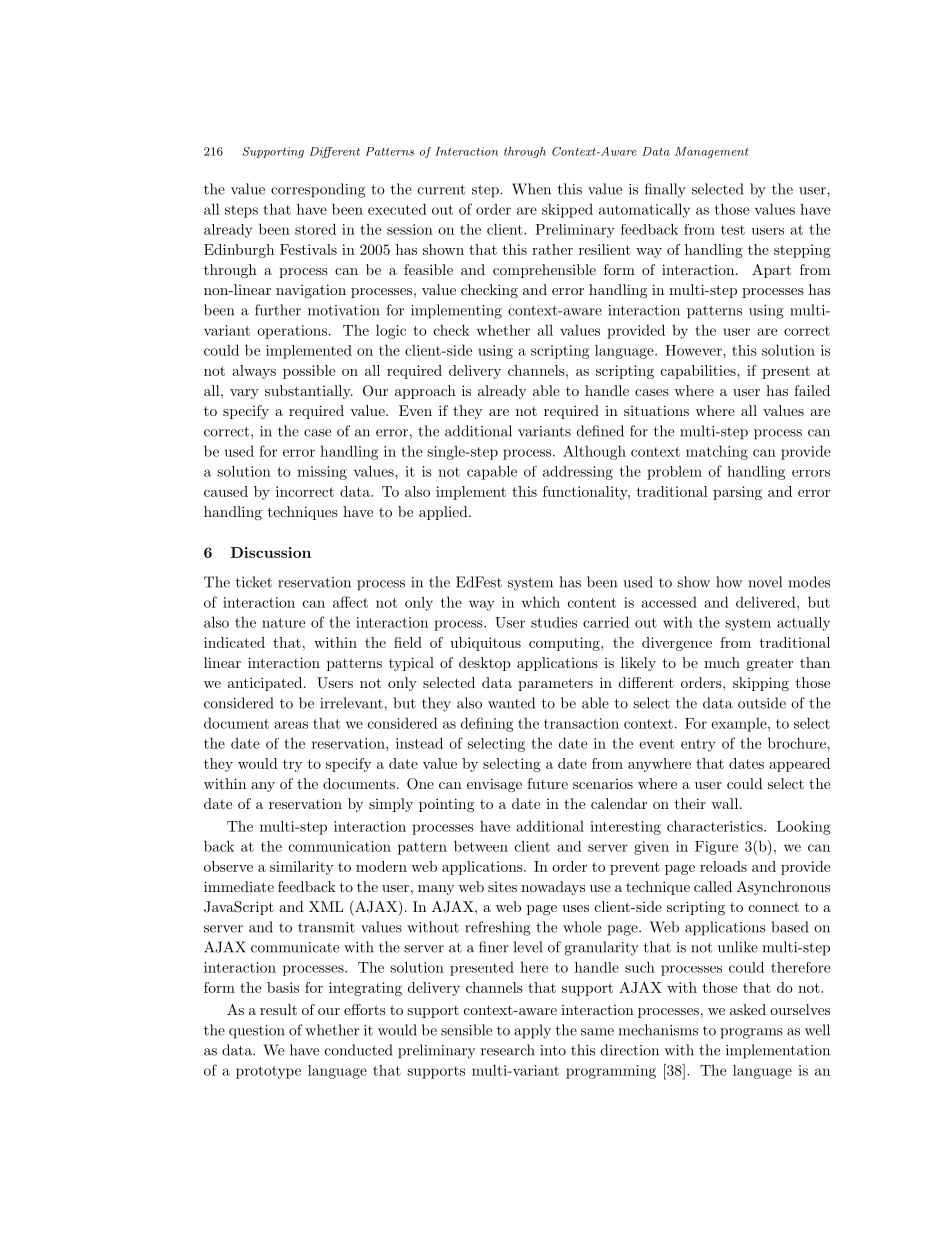  What do you see at coordinates (547, 783) in the page?
I see `future` at bounding box center [547, 783].
